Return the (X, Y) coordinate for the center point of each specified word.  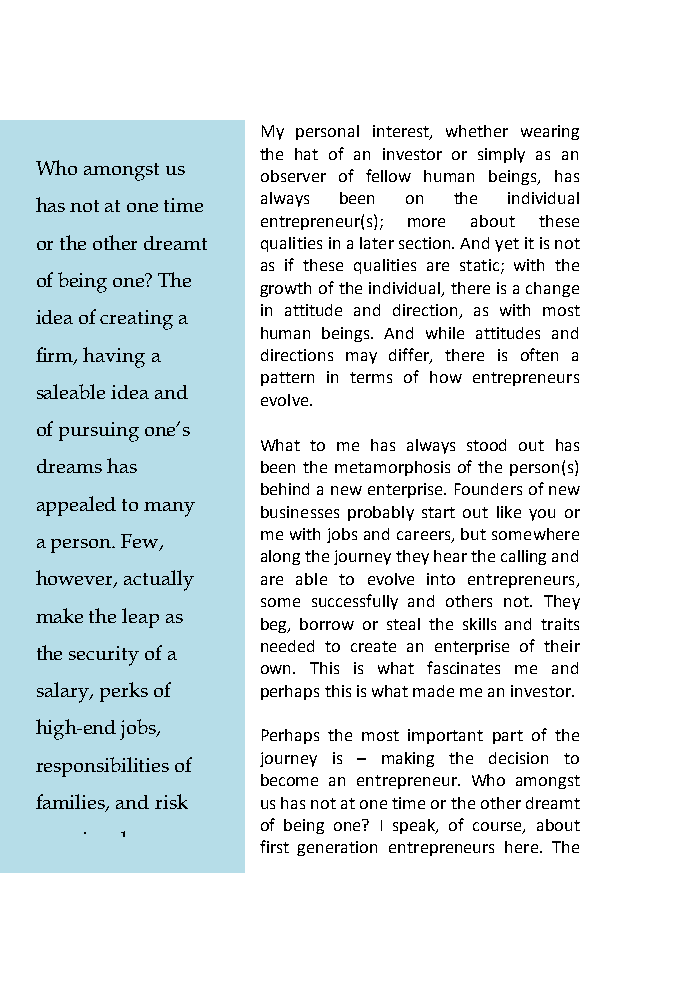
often (539, 354)
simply (501, 155)
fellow (388, 175)
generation (337, 848)
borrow (327, 624)
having (114, 357)
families (72, 803)
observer (293, 176)
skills (479, 624)
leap (140, 618)
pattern (287, 379)
